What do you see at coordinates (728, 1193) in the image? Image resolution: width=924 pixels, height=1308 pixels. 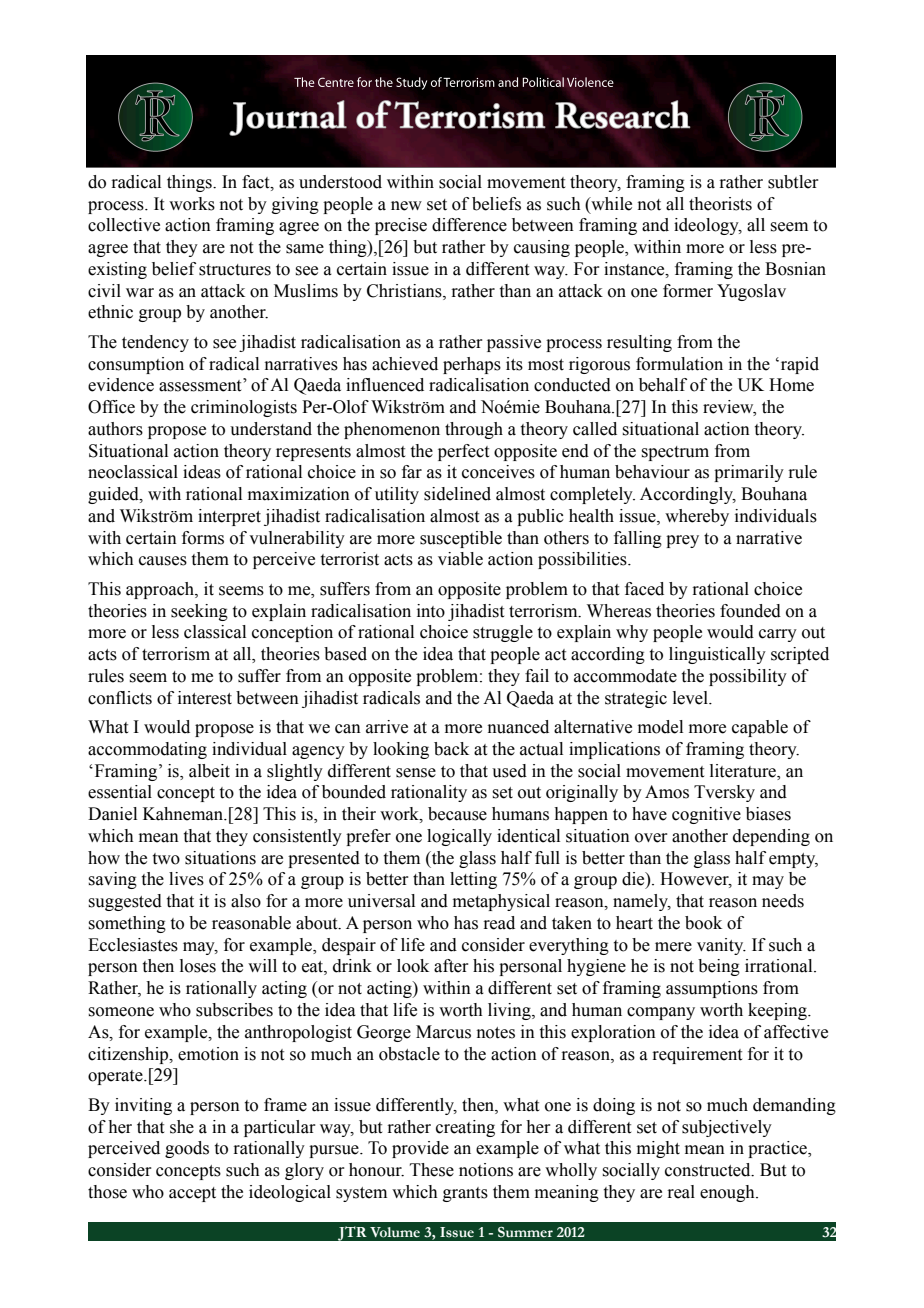 I see `enough` at bounding box center [728, 1193].
